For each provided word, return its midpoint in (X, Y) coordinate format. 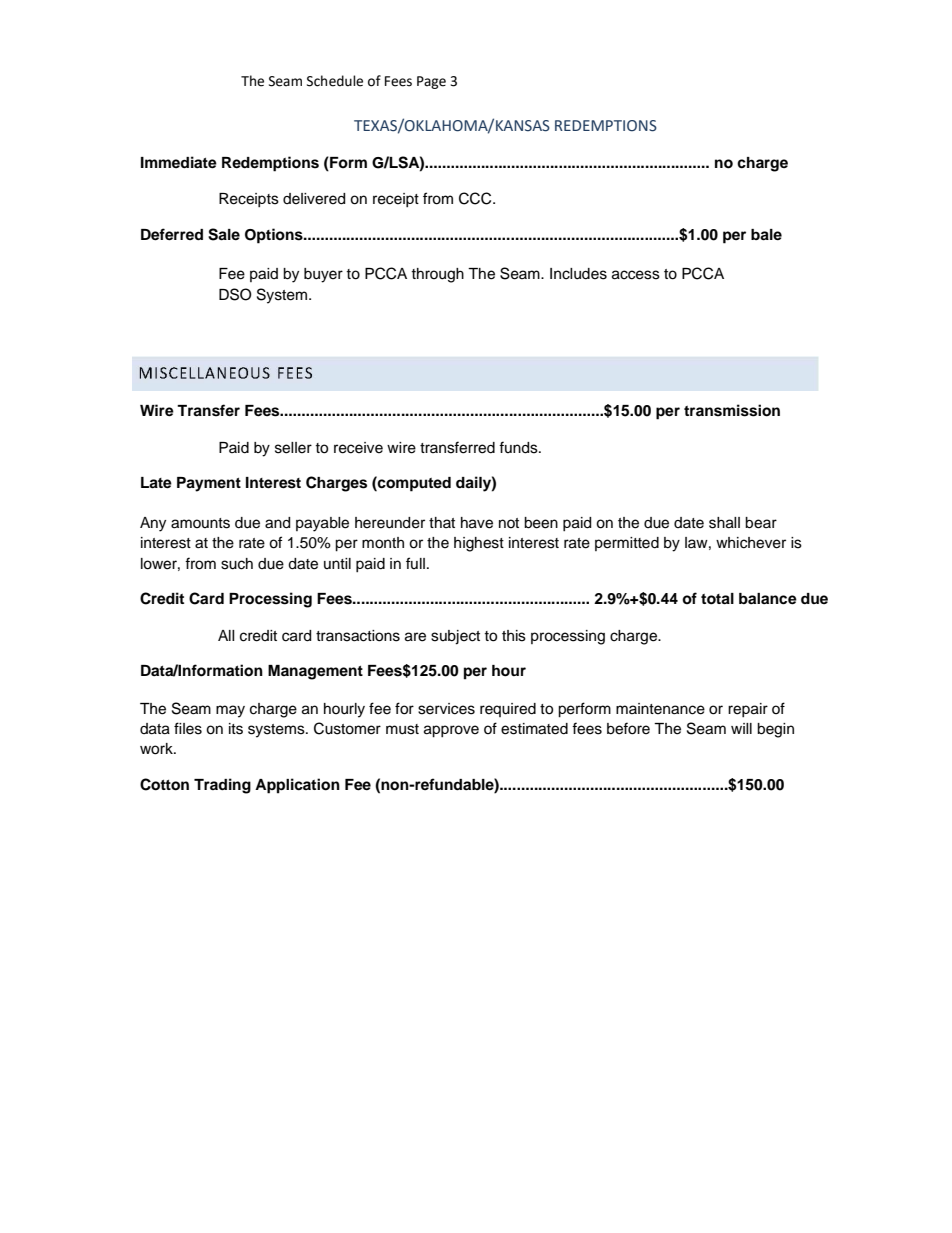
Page (431, 82)
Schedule (335, 81)
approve (451, 731)
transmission (732, 410)
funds (519, 447)
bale (766, 235)
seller (293, 448)
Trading (222, 786)
